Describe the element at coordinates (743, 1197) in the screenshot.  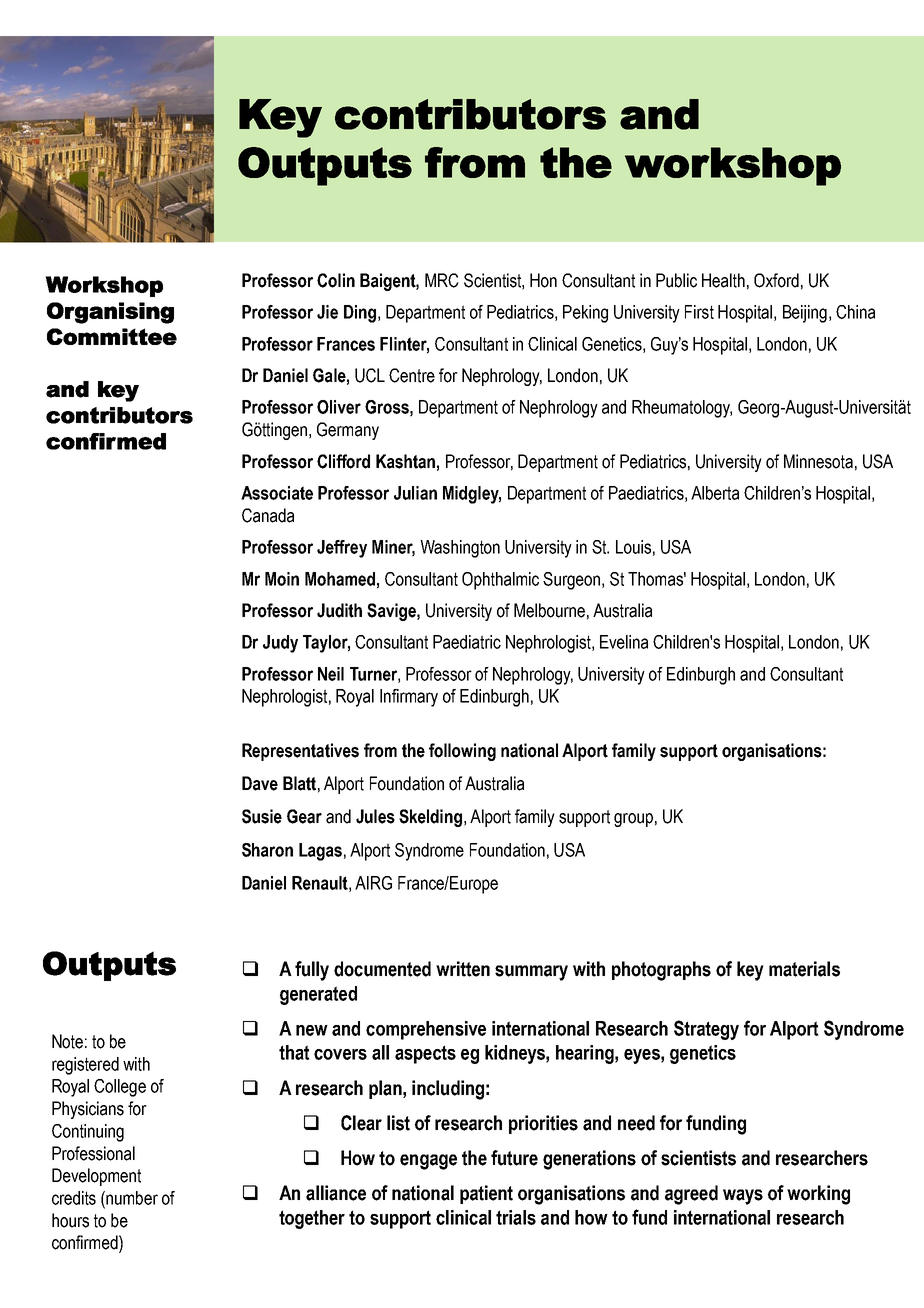
I see `ways` at that location.
